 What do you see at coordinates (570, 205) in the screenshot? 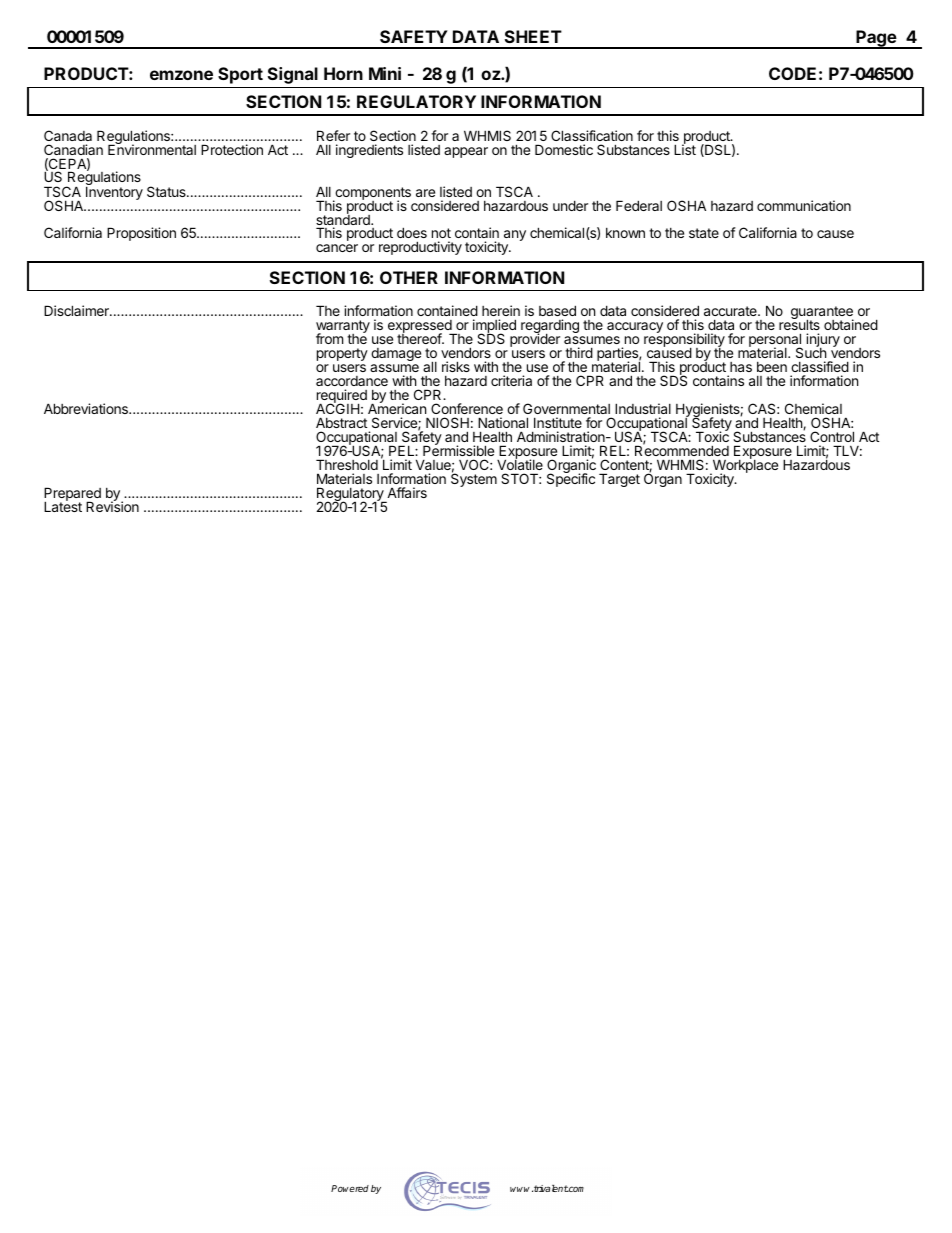
I see `under` at bounding box center [570, 205].
